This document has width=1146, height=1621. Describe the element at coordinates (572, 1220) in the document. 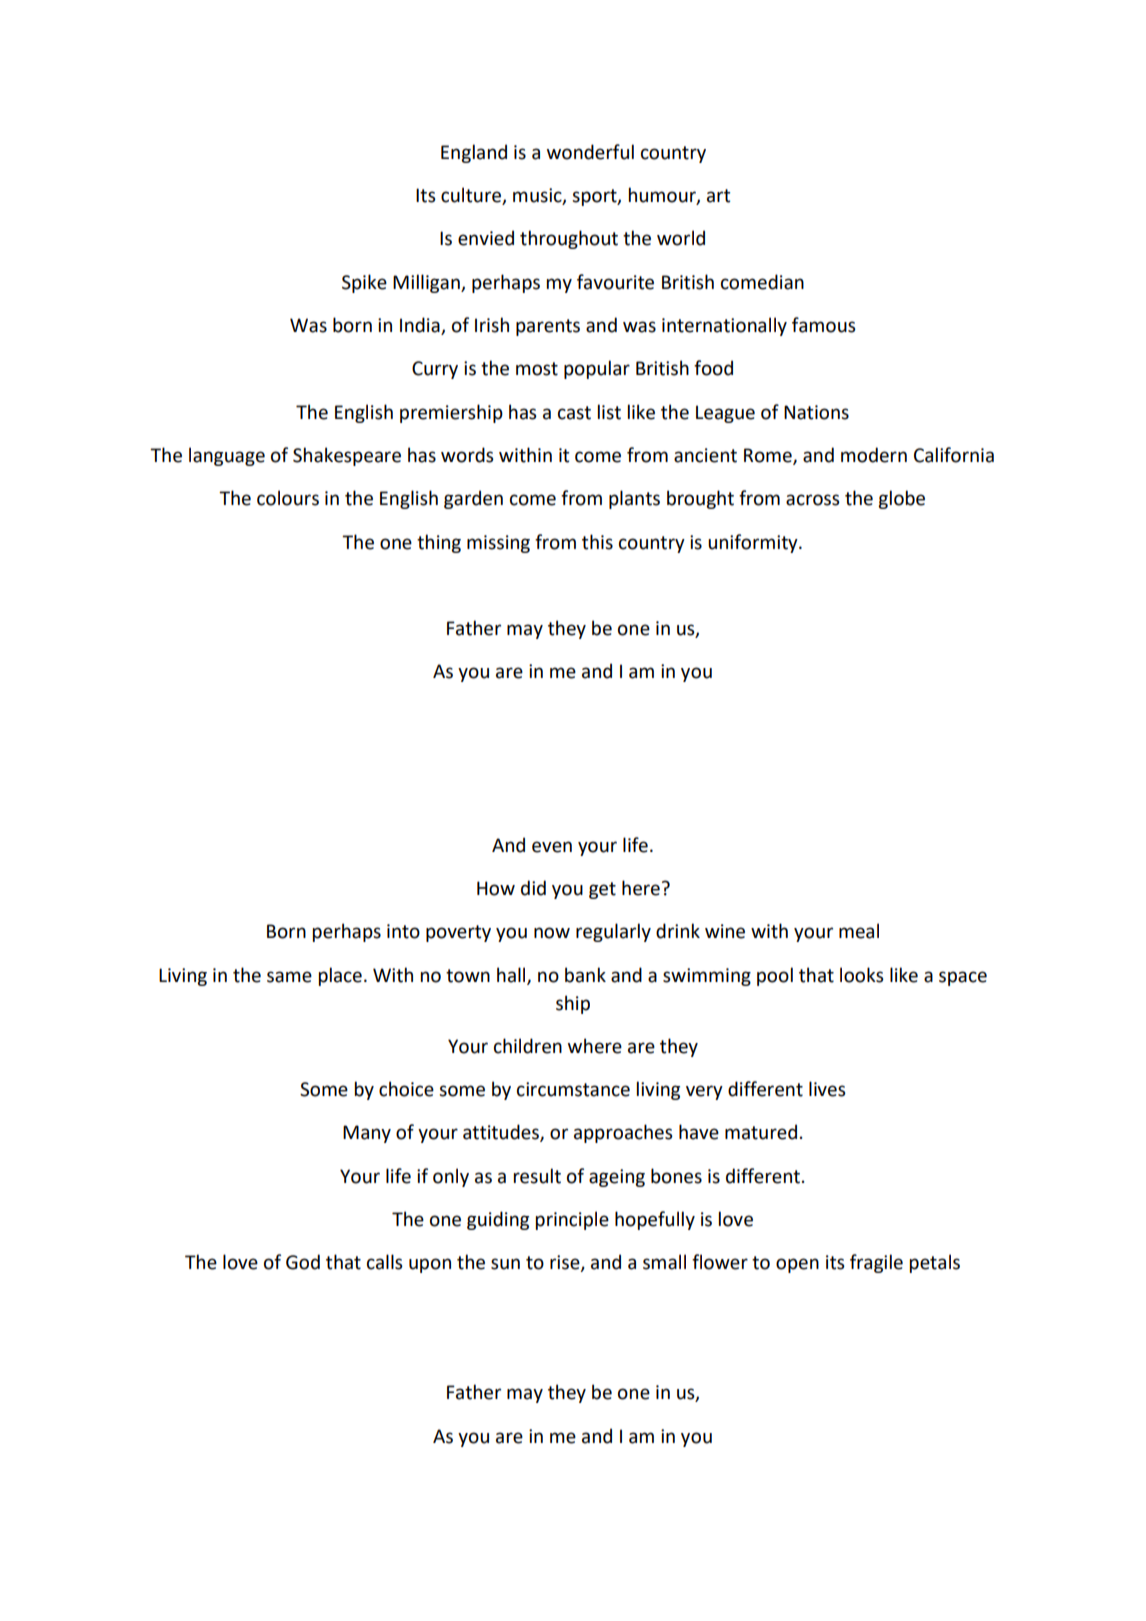

I see `principle` at that location.
